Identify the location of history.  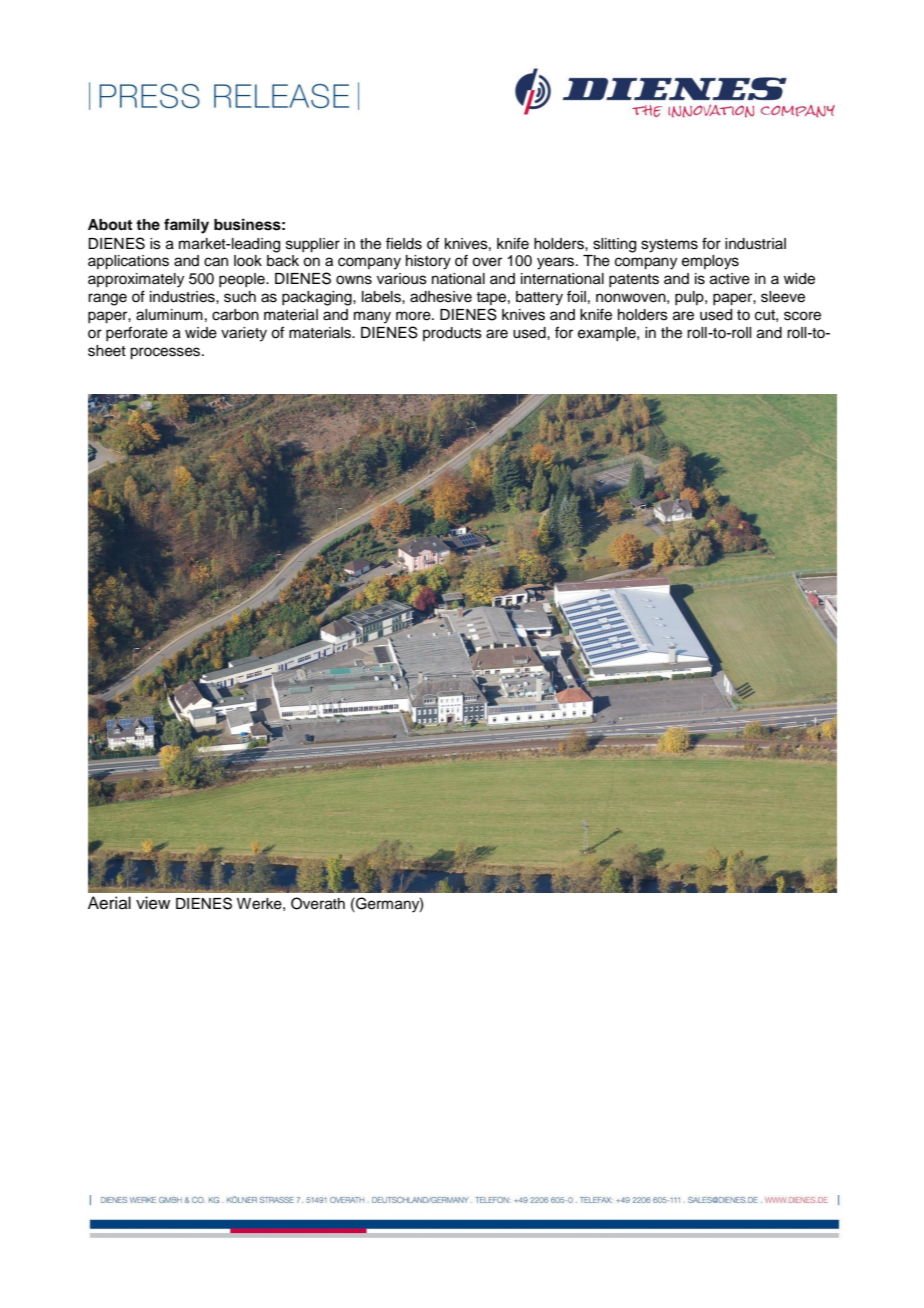
(428, 262).
